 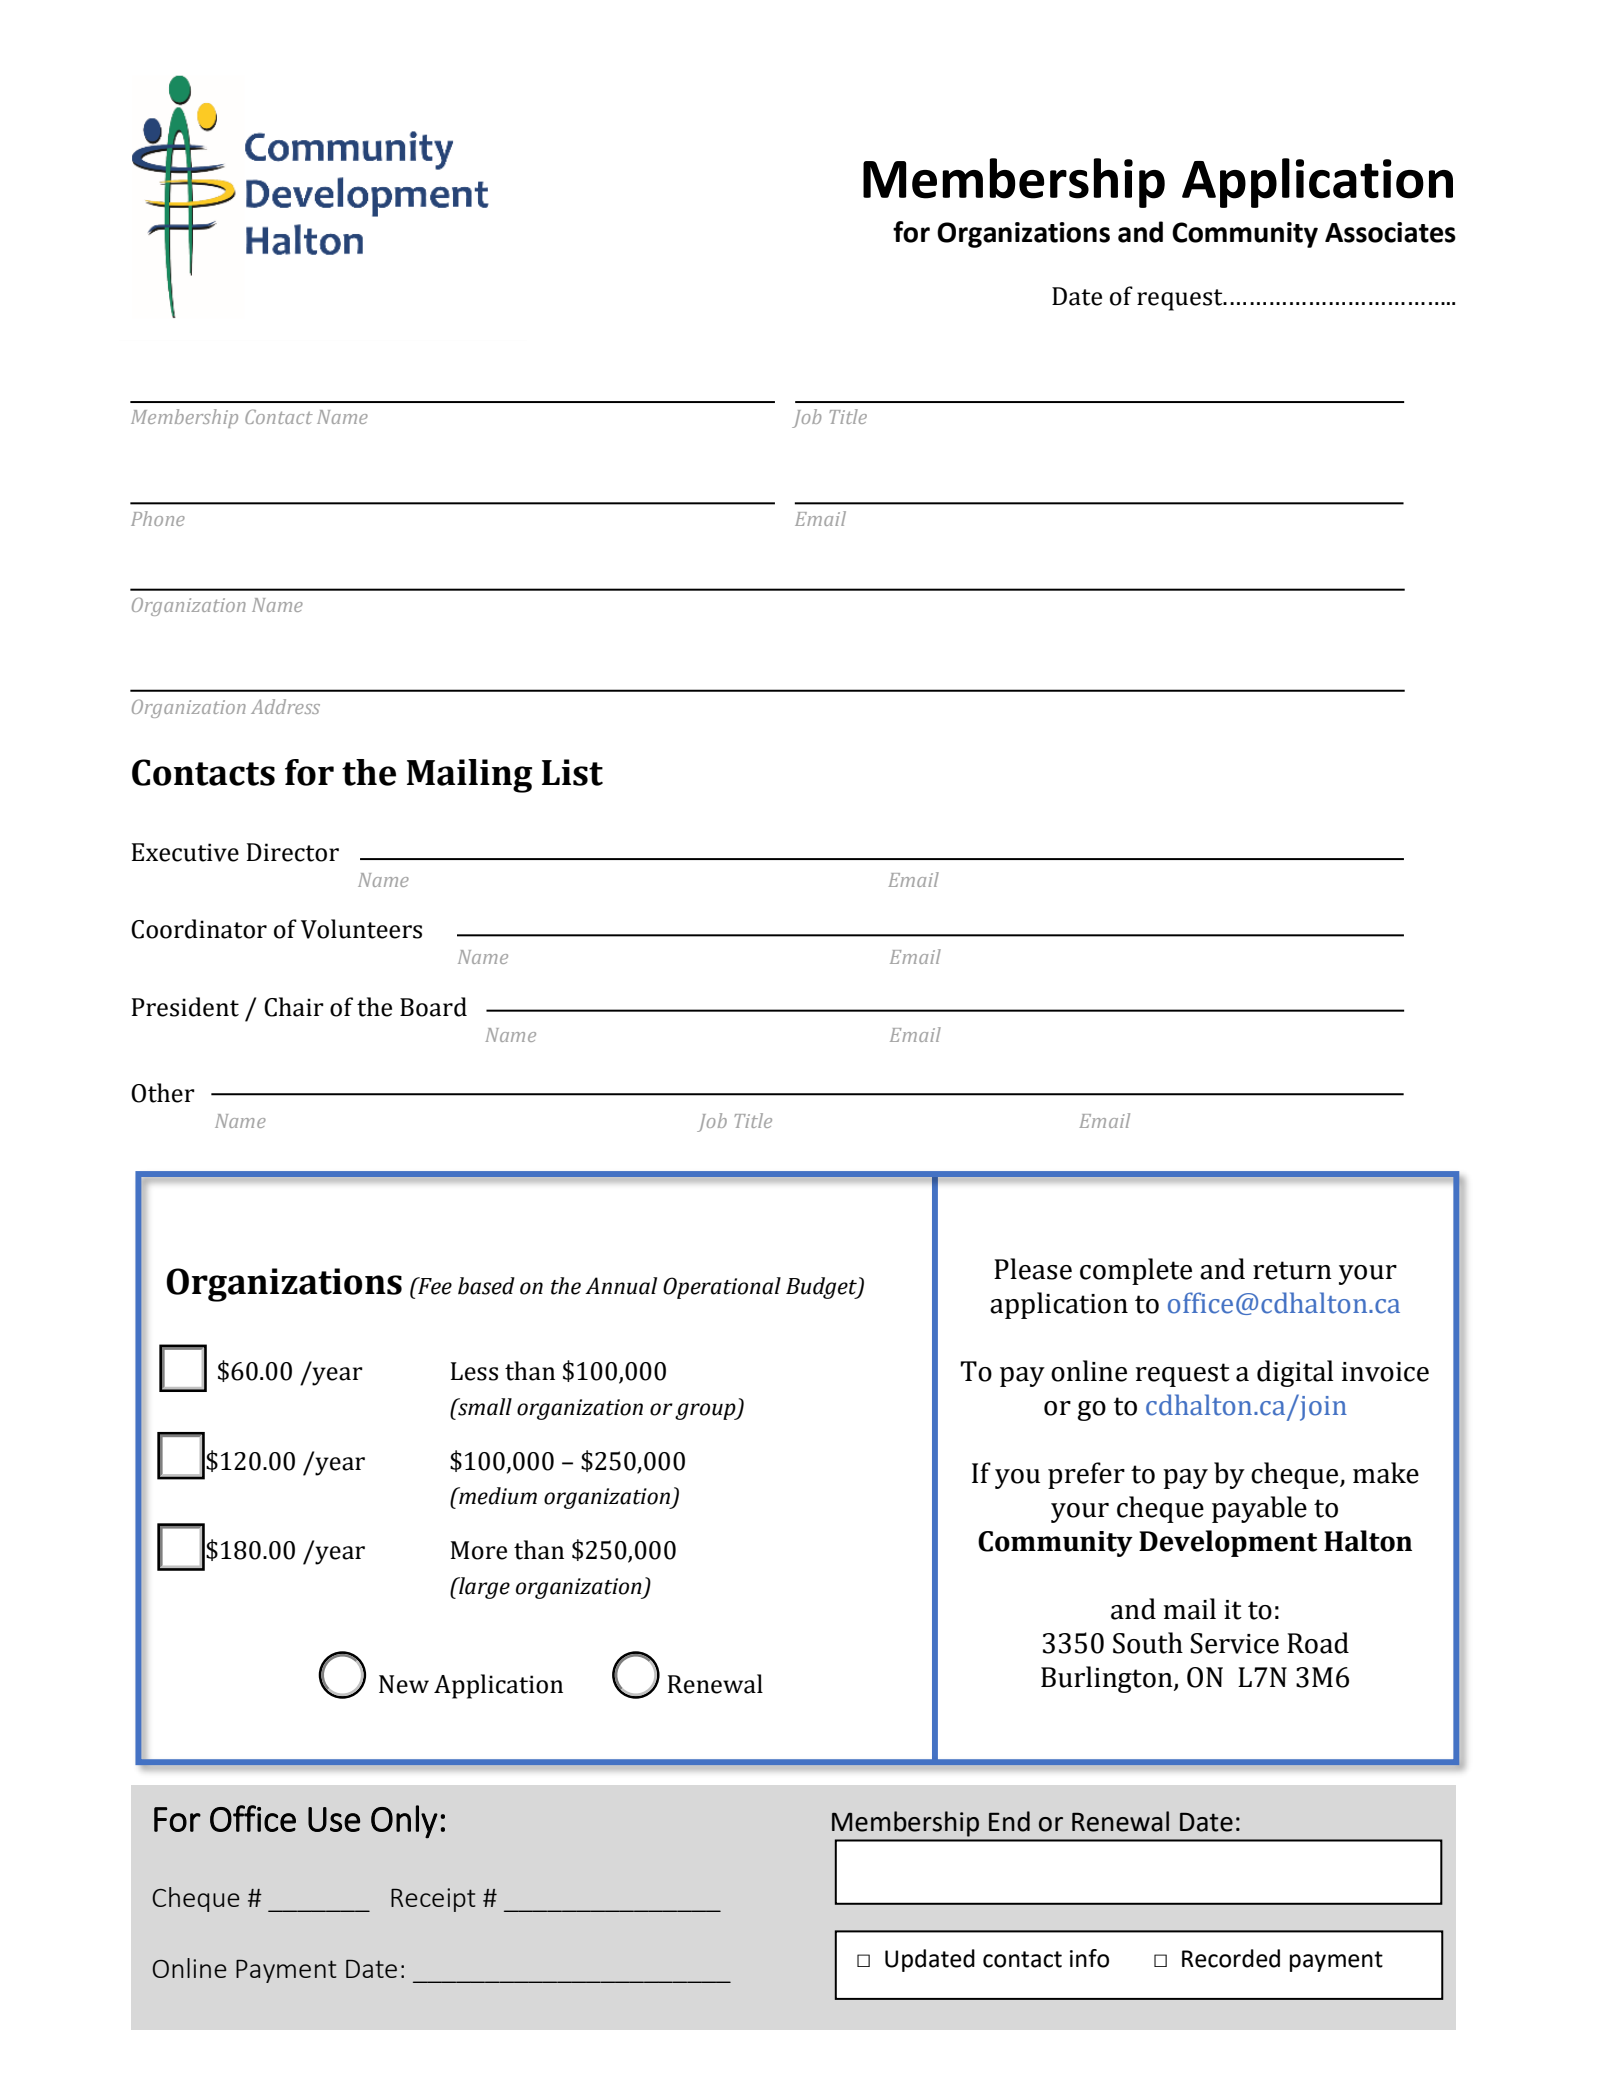 I want to click on Use, so click(x=334, y=1819).
